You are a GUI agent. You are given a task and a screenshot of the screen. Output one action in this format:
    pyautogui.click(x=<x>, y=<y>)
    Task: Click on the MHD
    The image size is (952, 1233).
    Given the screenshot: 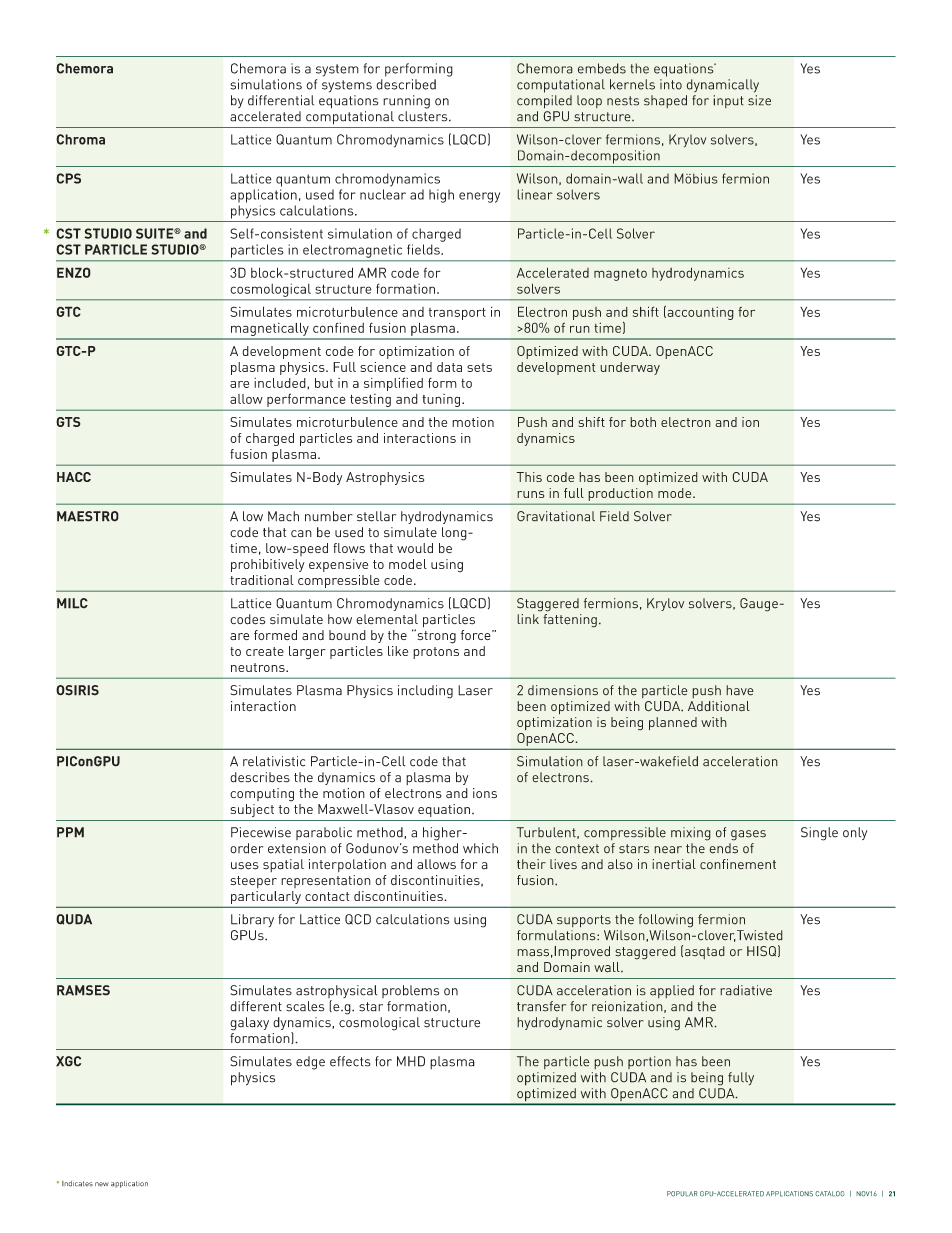 What is the action you would take?
    pyautogui.click(x=411, y=1061)
